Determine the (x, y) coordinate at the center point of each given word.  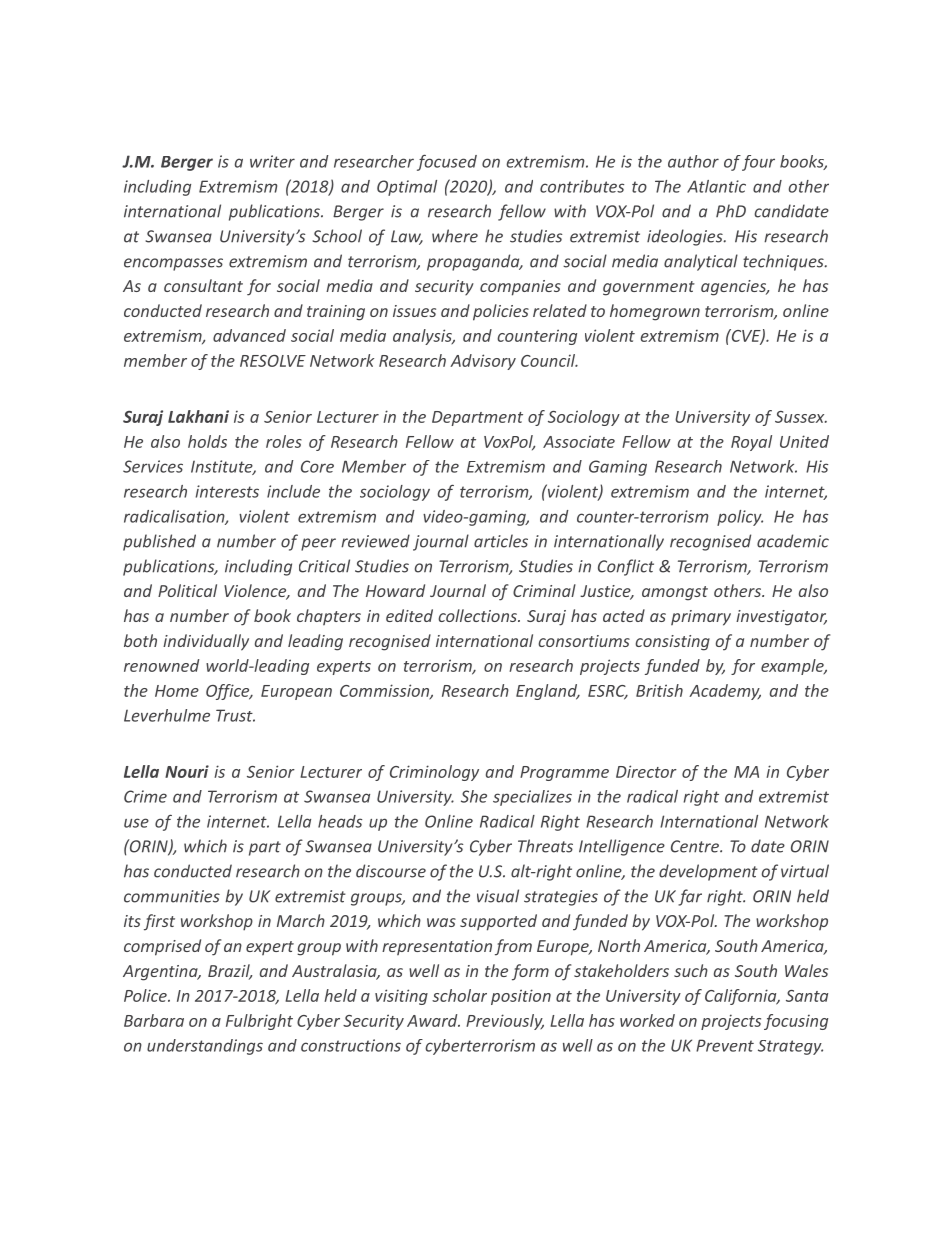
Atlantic (716, 186)
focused (447, 163)
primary (701, 618)
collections (478, 615)
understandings (205, 1047)
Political (187, 590)
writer (272, 161)
